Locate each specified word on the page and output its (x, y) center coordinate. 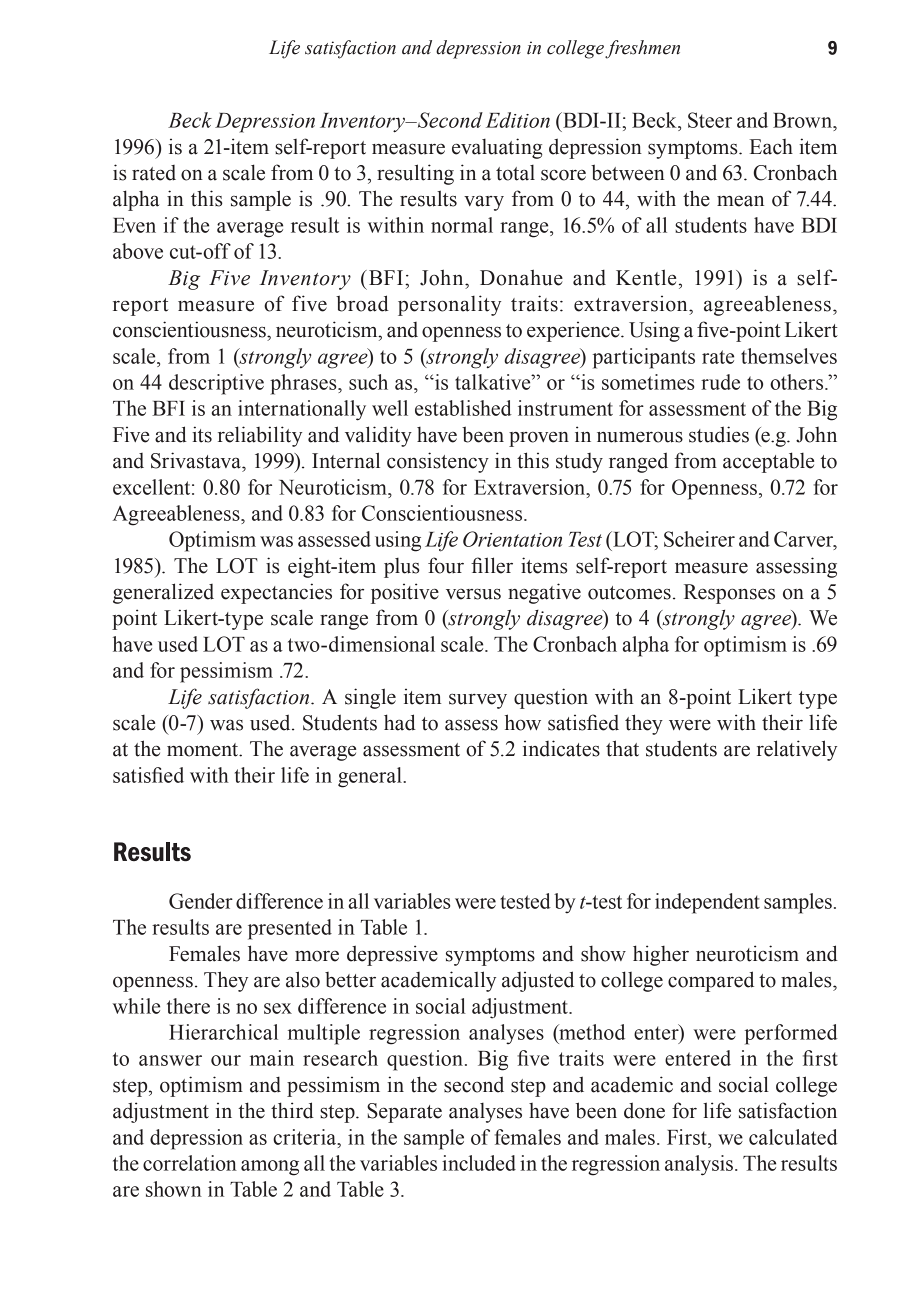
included (479, 1163)
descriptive (216, 384)
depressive (392, 955)
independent (707, 903)
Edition (518, 120)
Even (134, 225)
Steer (710, 120)
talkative (494, 382)
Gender (201, 901)
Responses (729, 594)
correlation (190, 1163)
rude (720, 382)
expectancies (276, 593)
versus (473, 594)
